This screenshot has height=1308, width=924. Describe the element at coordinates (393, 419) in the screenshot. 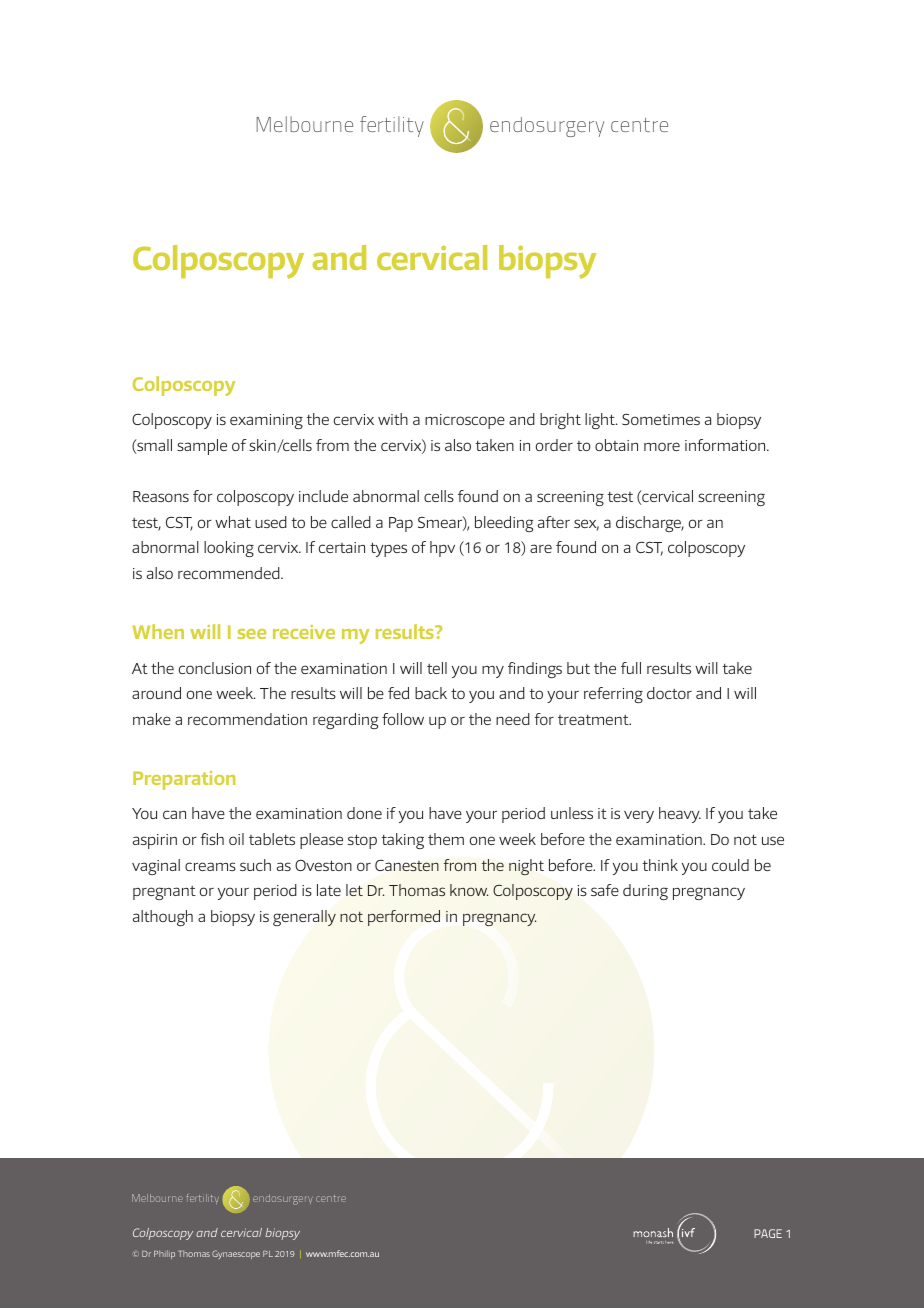

I see `with` at that location.
